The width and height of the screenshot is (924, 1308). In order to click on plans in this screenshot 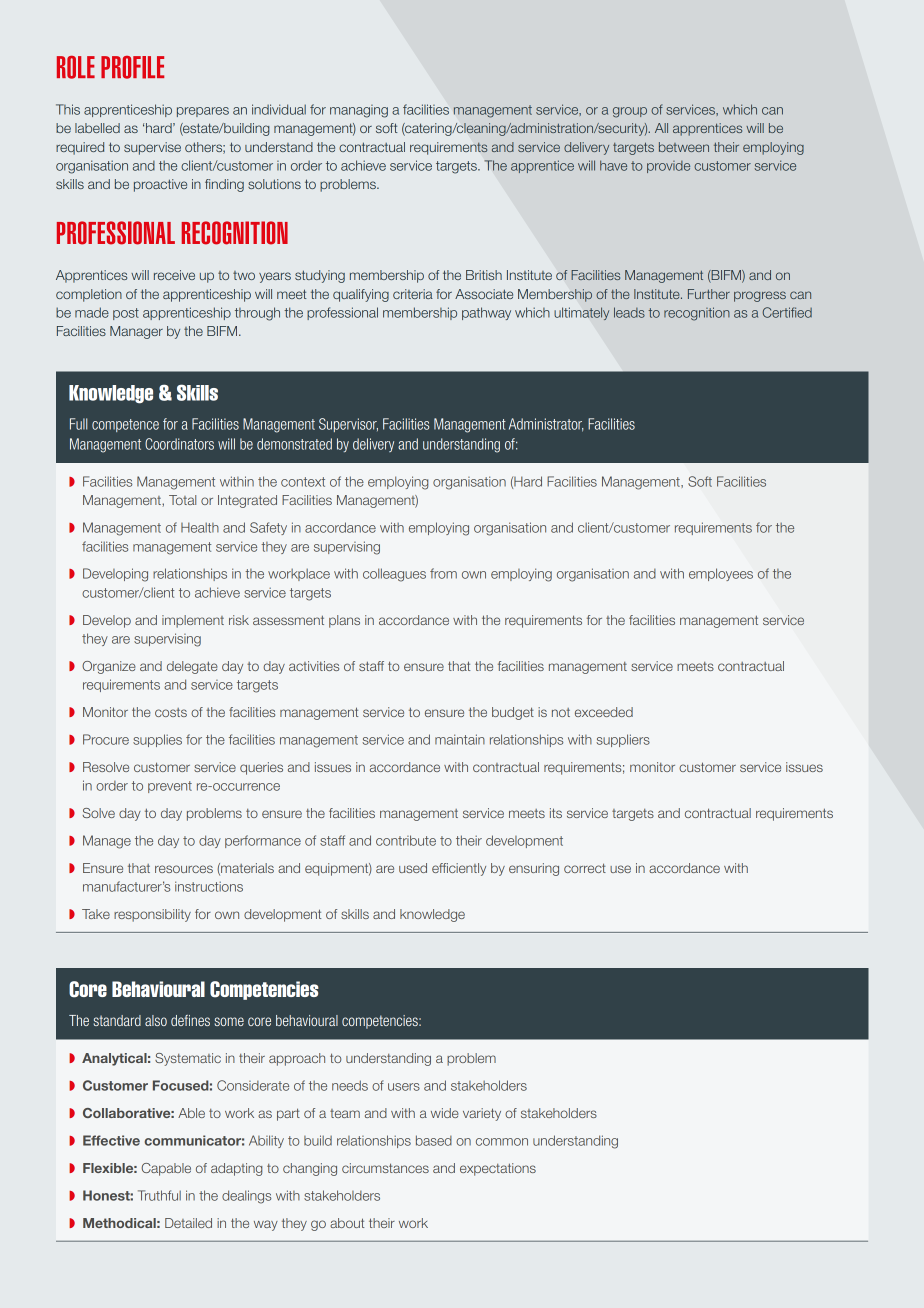, I will do `click(344, 621)`.
